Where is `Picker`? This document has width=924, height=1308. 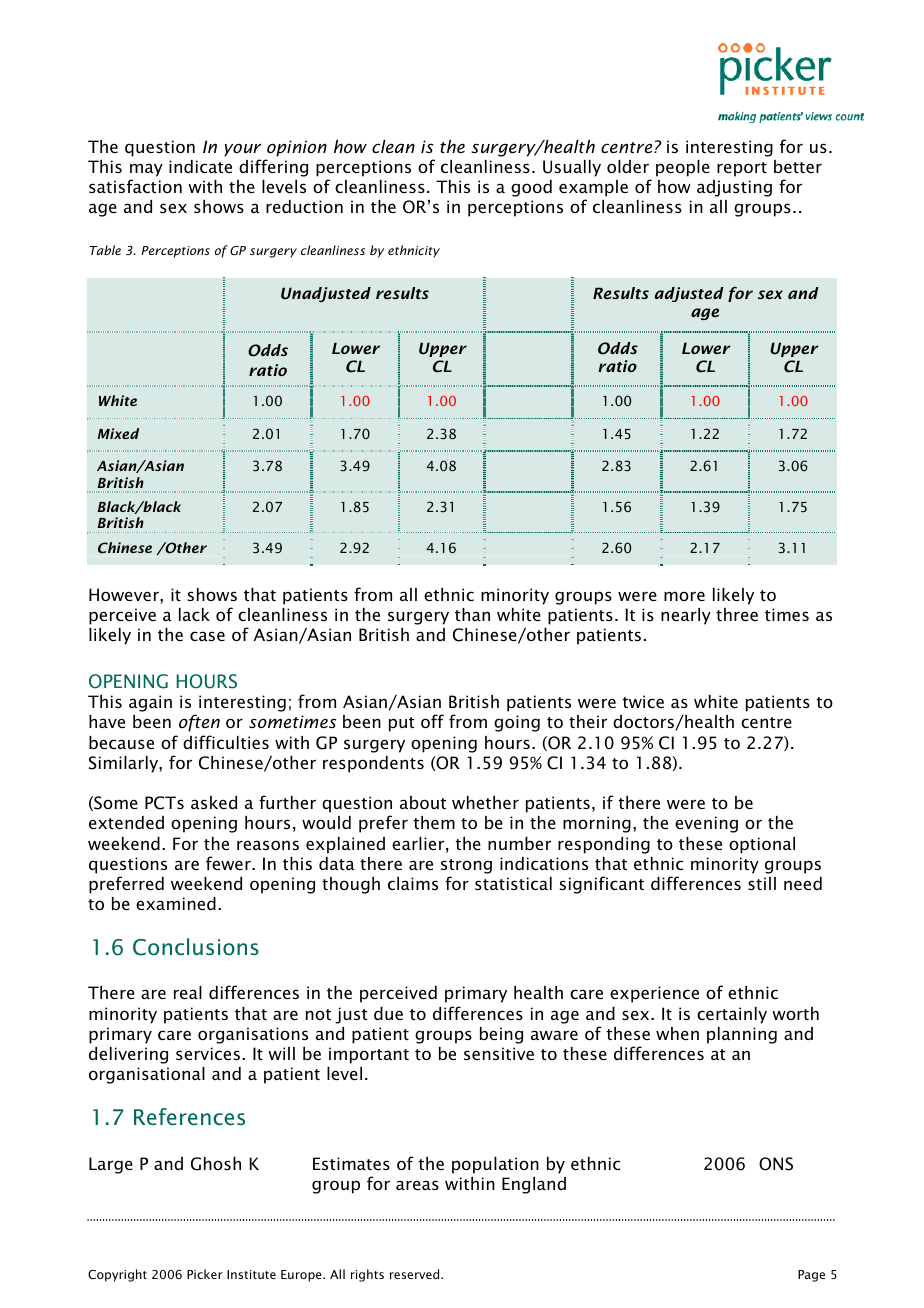
Picker is located at coordinates (205, 1274).
